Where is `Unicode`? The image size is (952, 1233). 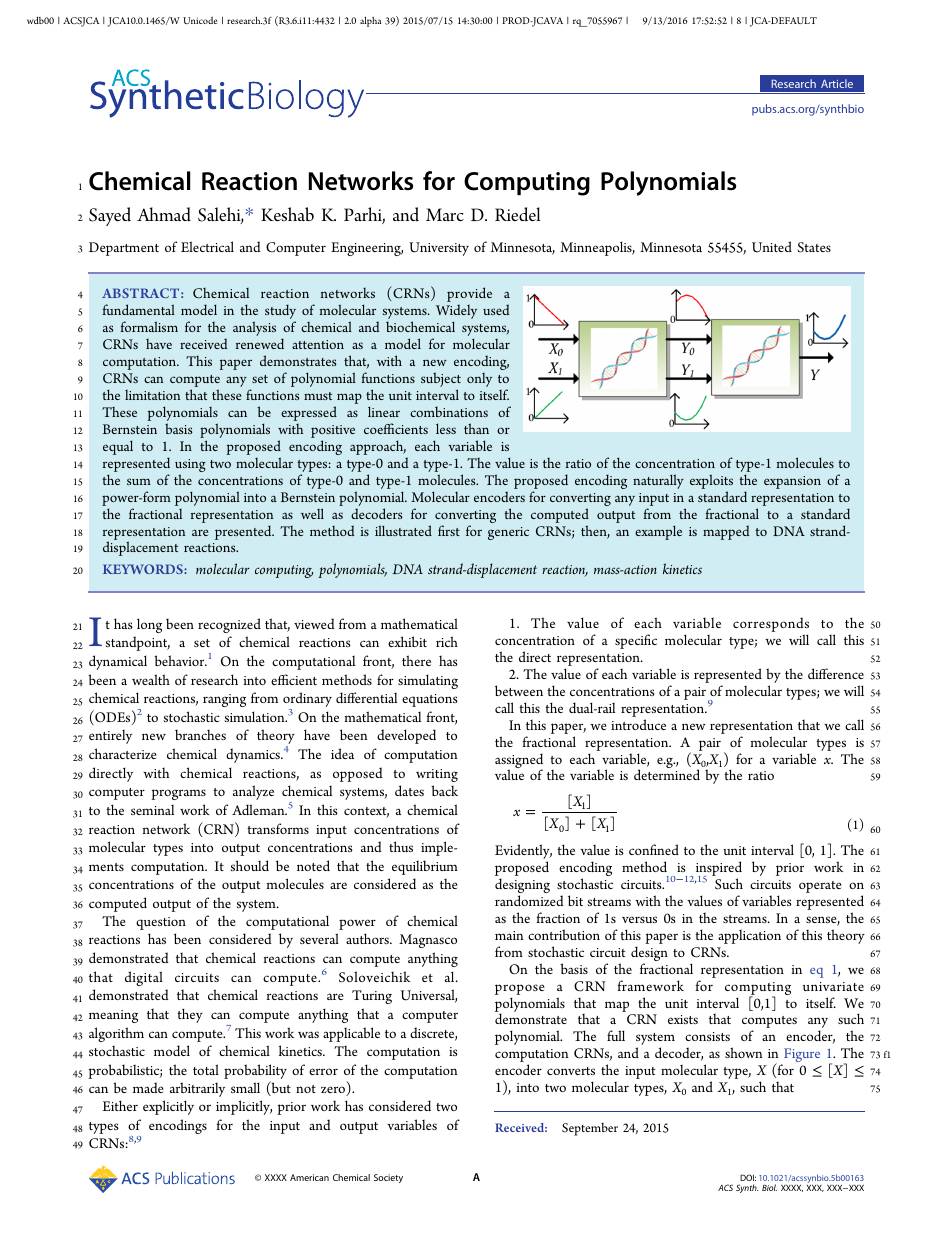
Unicode is located at coordinates (200, 20).
